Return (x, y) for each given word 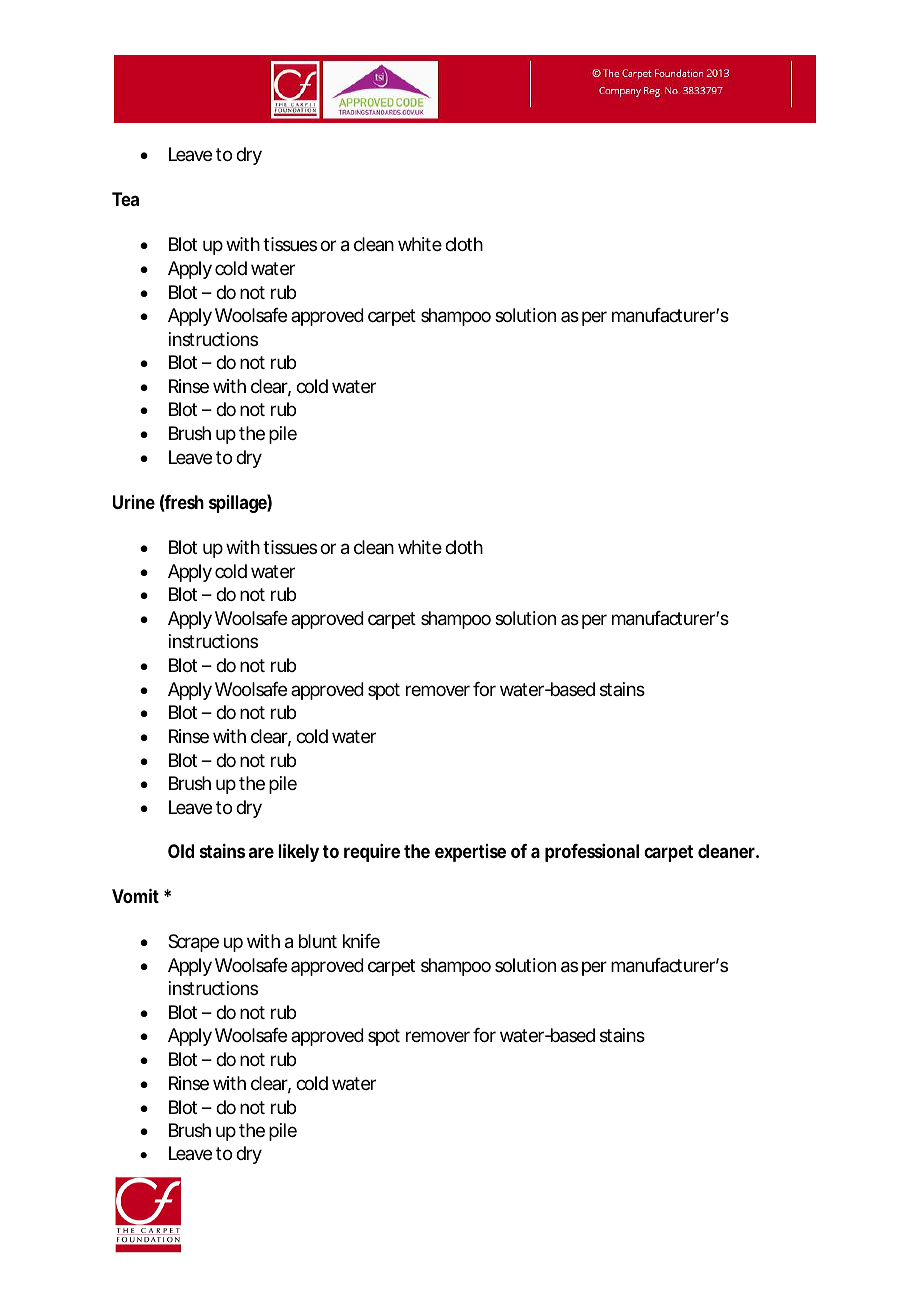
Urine (134, 502)
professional (592, 853)
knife (361, 941)
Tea (125, 199)
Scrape (193, 943)
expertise (470, 853)
